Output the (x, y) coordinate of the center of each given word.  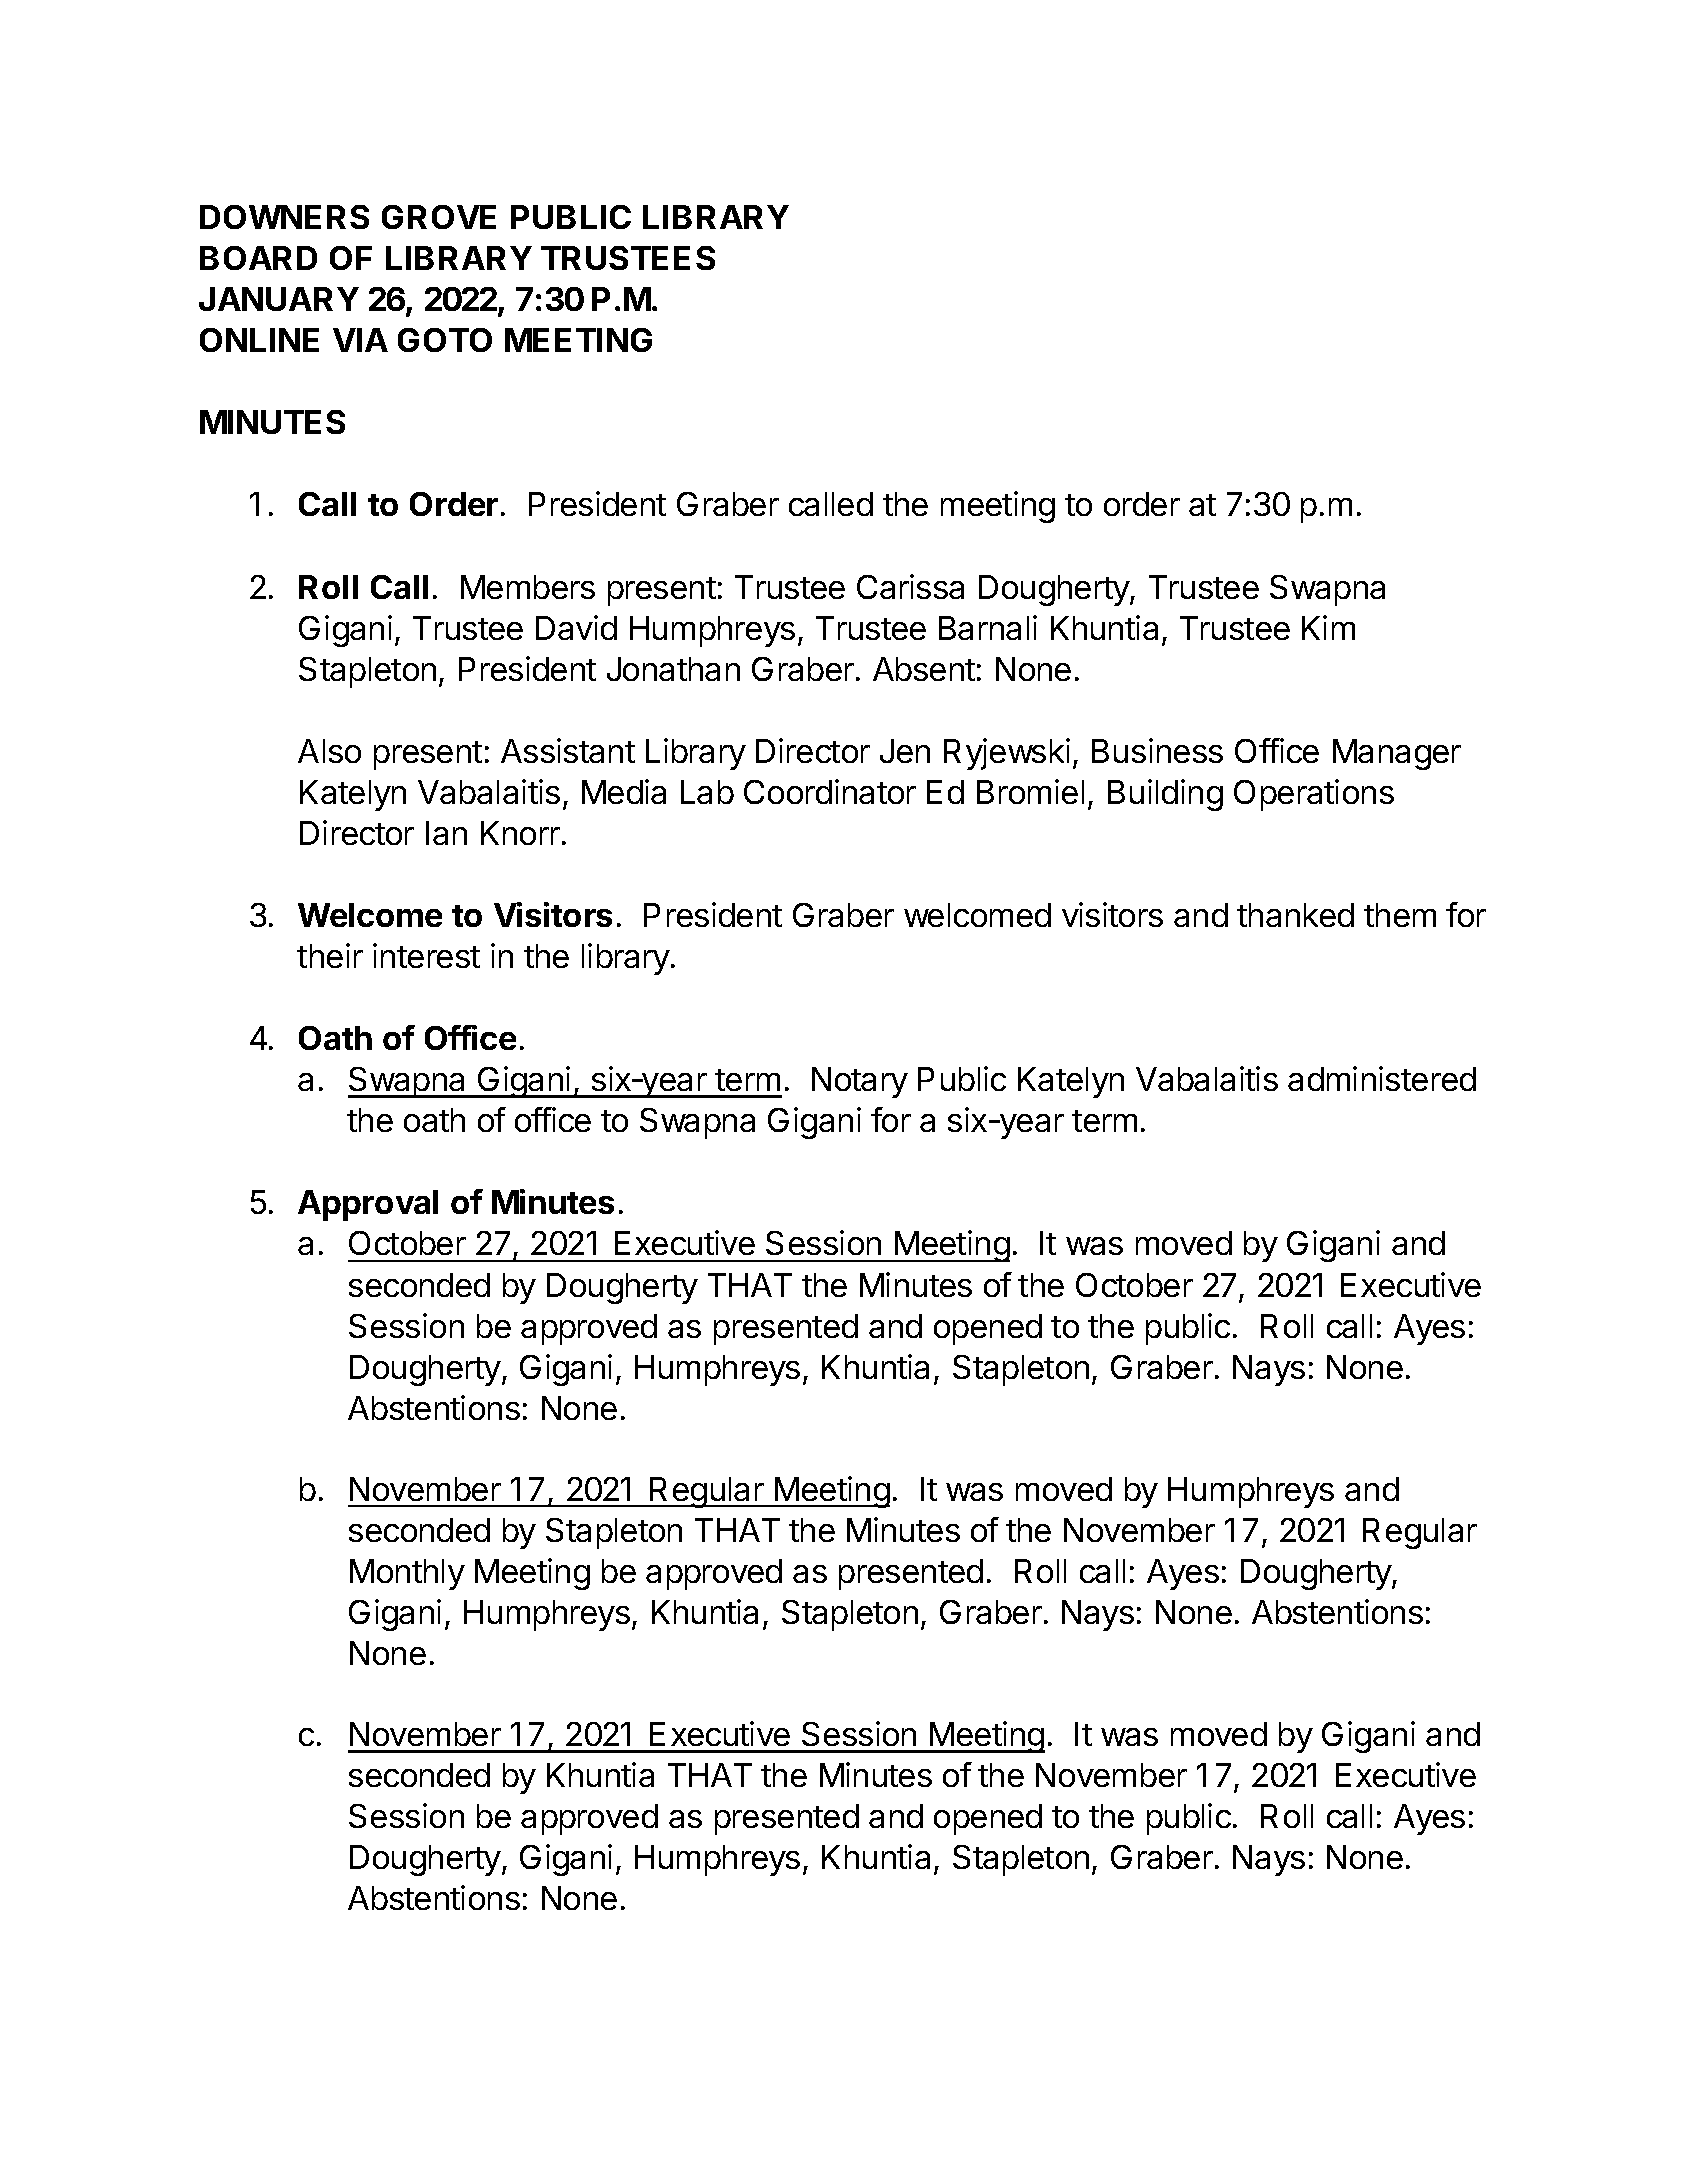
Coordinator (830, 791)
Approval (368, 1205)
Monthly (407, 1574)
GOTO (445, 340)
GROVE (439, 217)
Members (528, 587)
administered (1382, 1078)
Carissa (910, 586)
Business (1157, 750)
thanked (1295, 915)
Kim (1328, 627)
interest (426, 955)
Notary (860, 1082)
